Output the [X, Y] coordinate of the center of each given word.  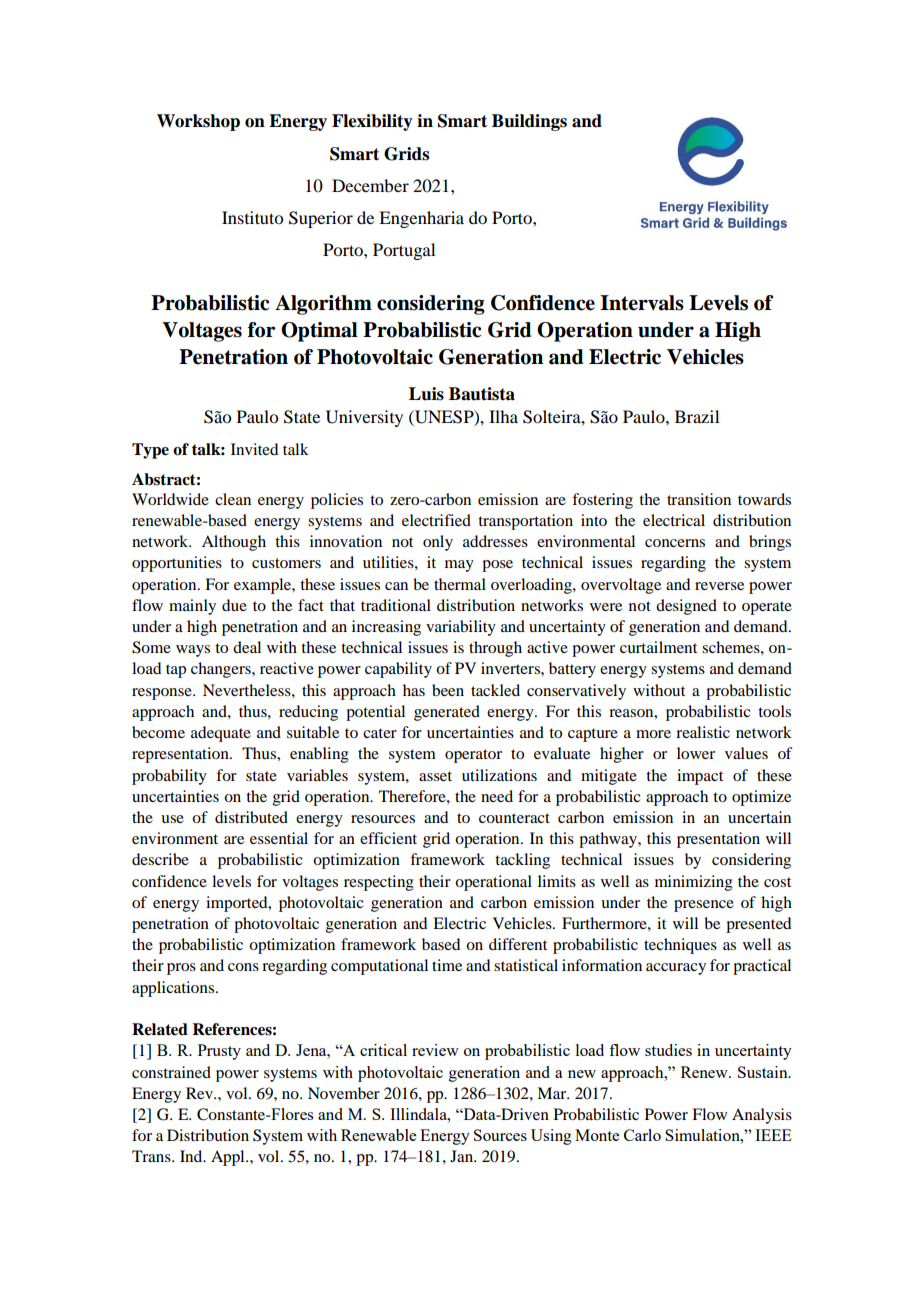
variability [461, 628]
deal [247, 647]
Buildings [529, 122]
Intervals [642, 303]
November [344, 1093]
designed [686, 607]
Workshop [198, 122]
